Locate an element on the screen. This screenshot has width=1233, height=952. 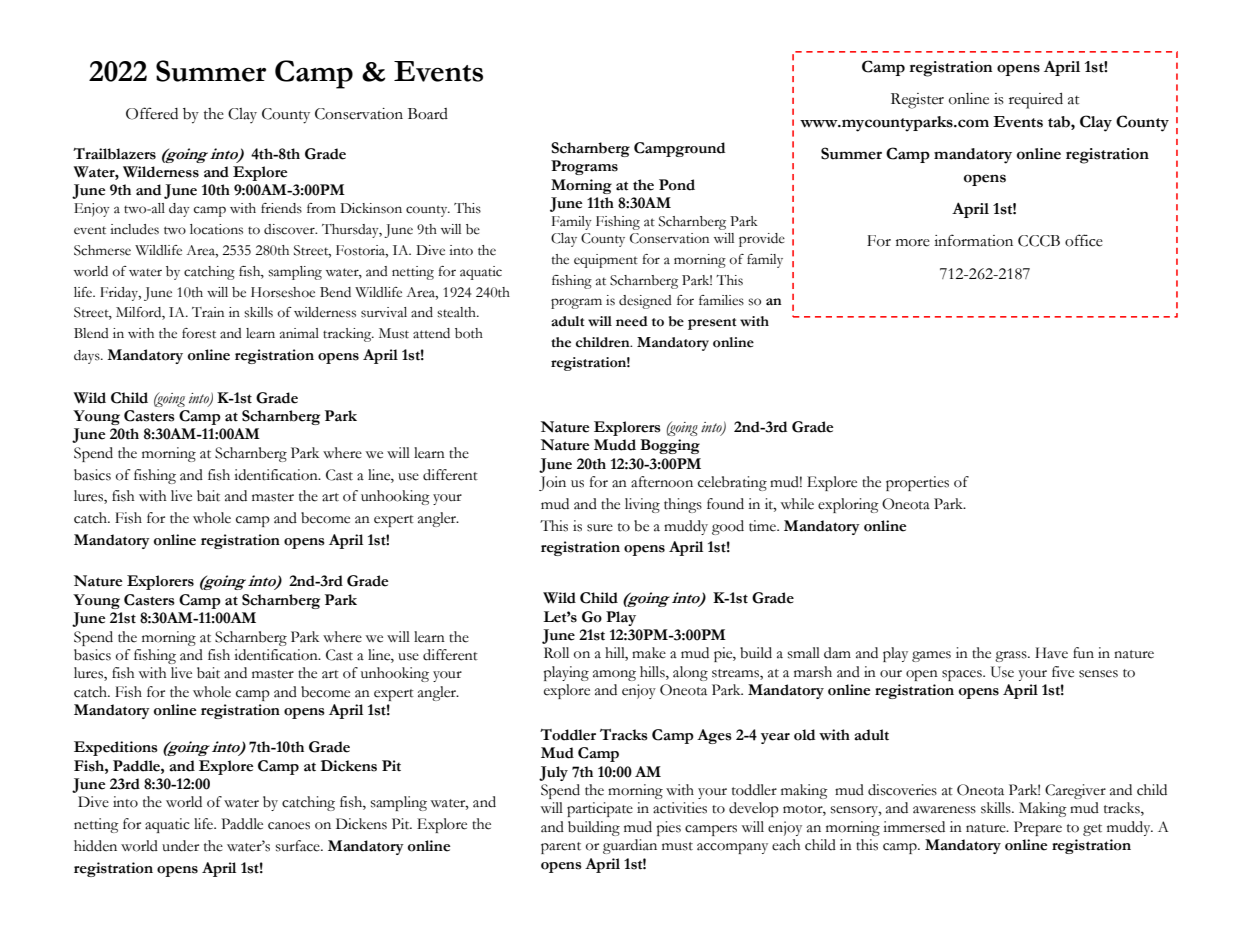
required is located at coordinates (1036, 101).
